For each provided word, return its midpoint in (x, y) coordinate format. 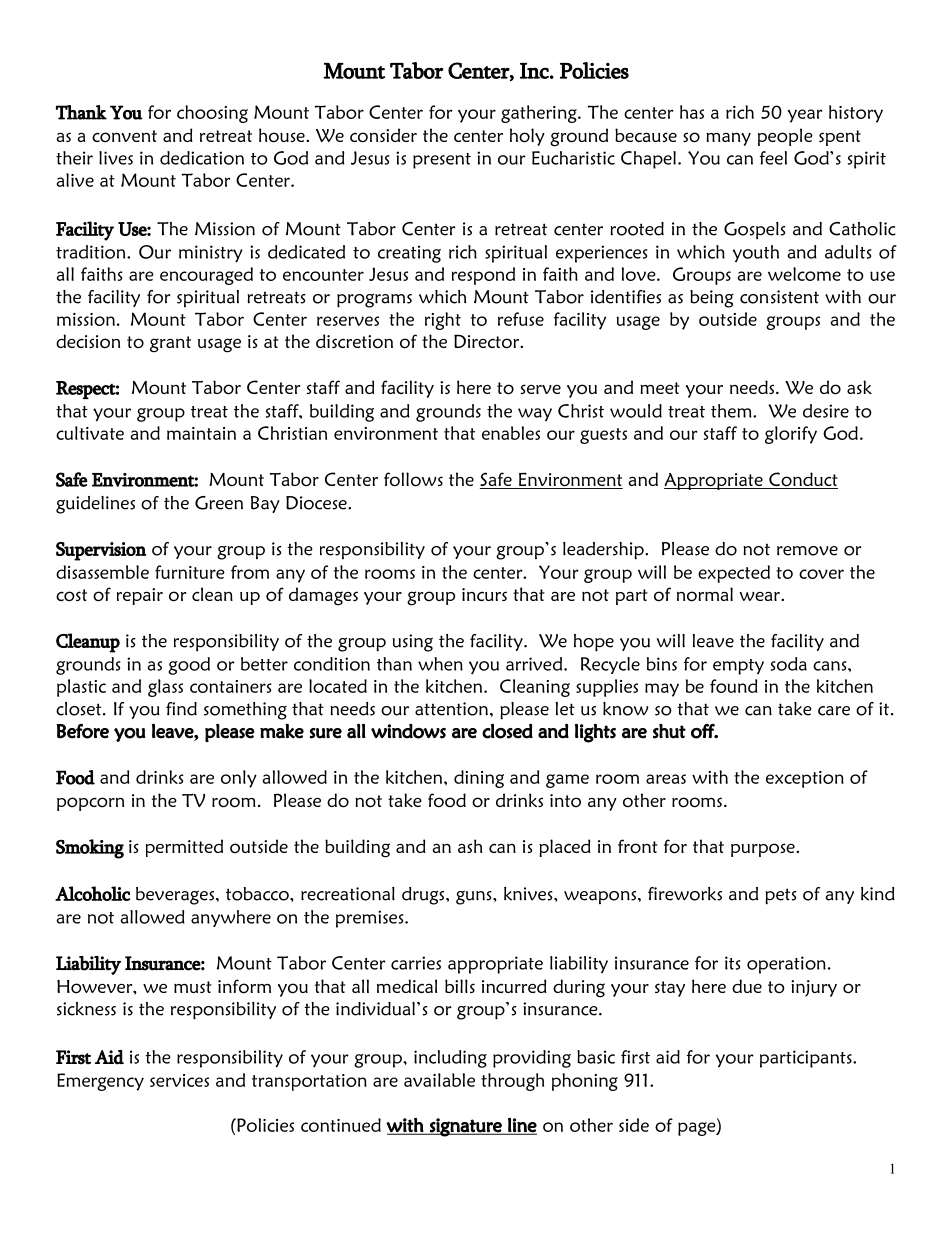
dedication (202, 158)
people (785, 137)
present (442, 161)
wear (761, 596)
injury (814, 988)
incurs (484, 594)
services (179, 1080)
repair (140, 596)
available (439, 1080)
